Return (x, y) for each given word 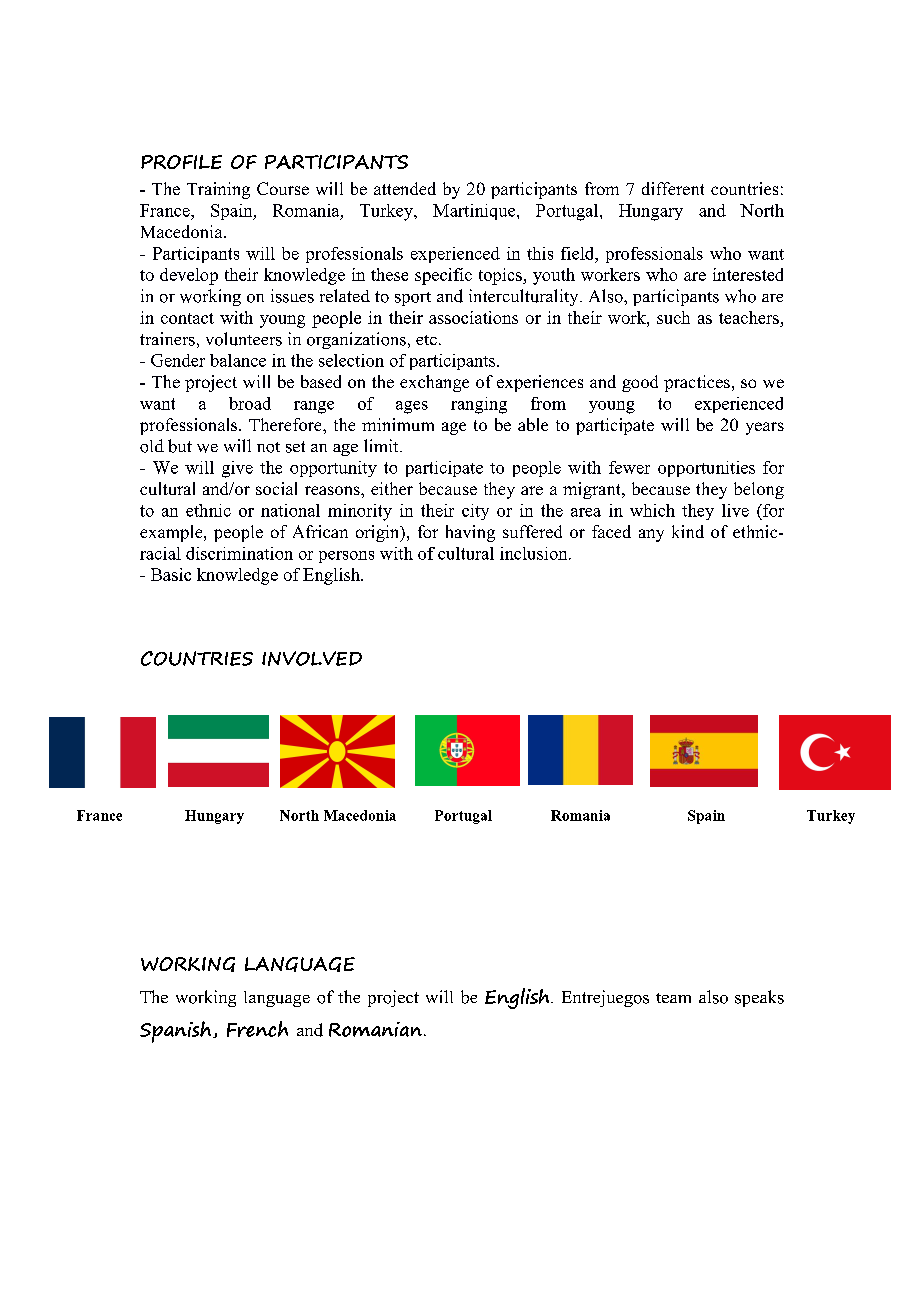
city (475, 512)
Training (218, 190)
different (673, 188)
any (651, 535)
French (257, 1029)
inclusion (535, 553)
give (237, 469)
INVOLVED (312, 658)
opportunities (706, 469)
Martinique (475, 212)
